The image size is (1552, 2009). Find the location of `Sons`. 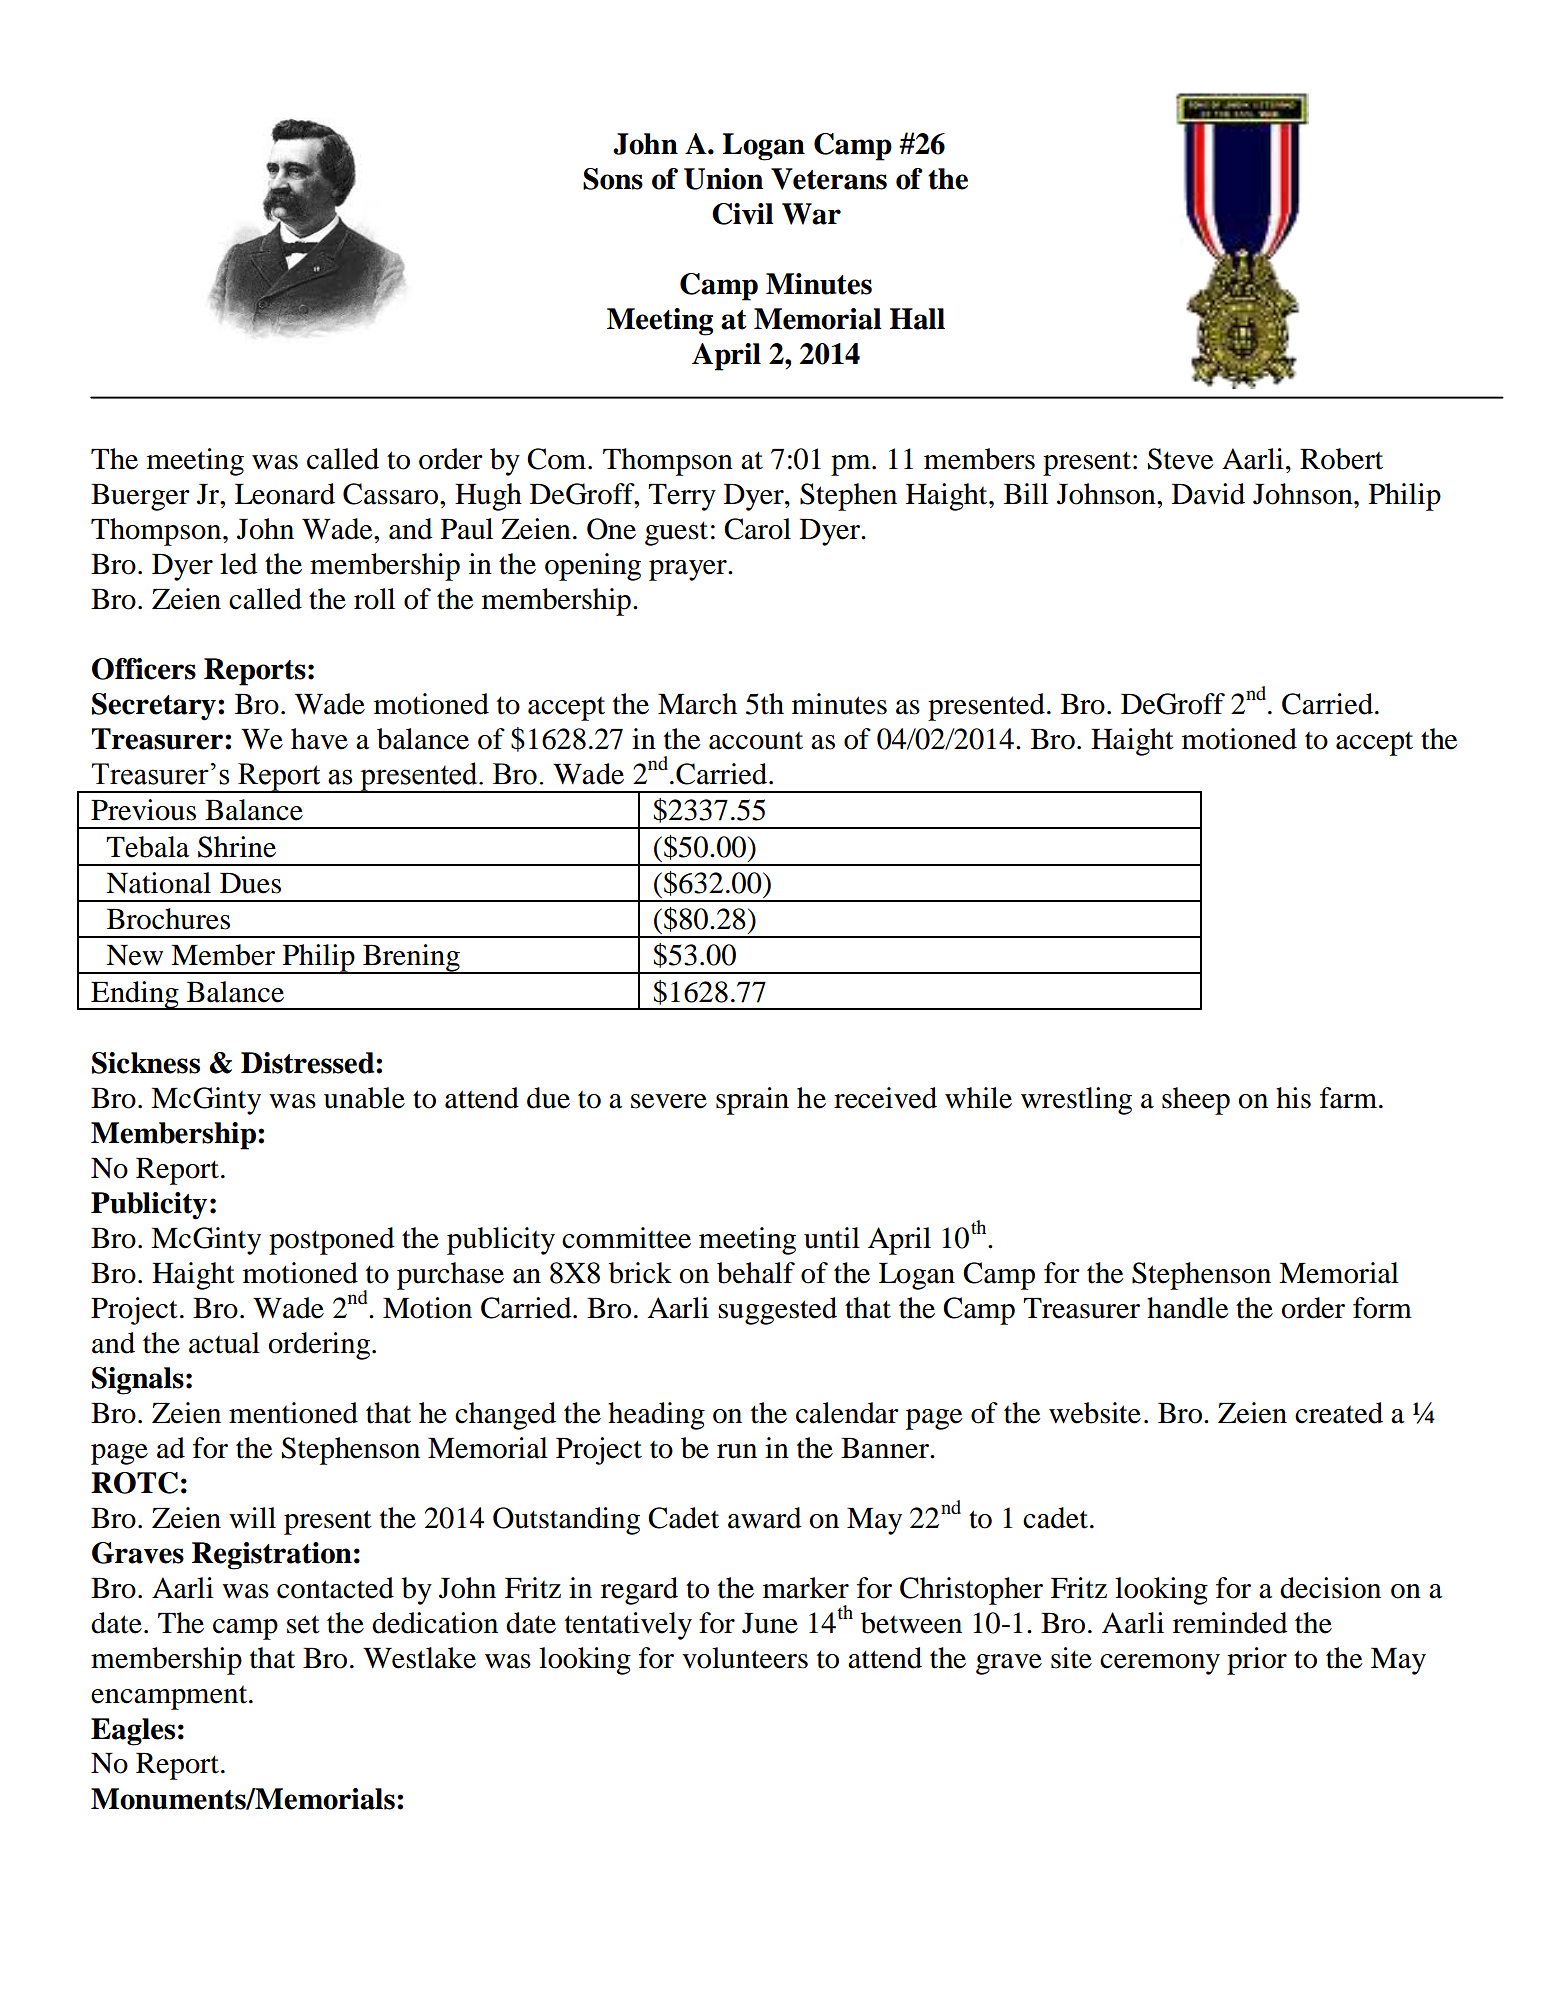

Sons is located at coordinates (613, 179).
